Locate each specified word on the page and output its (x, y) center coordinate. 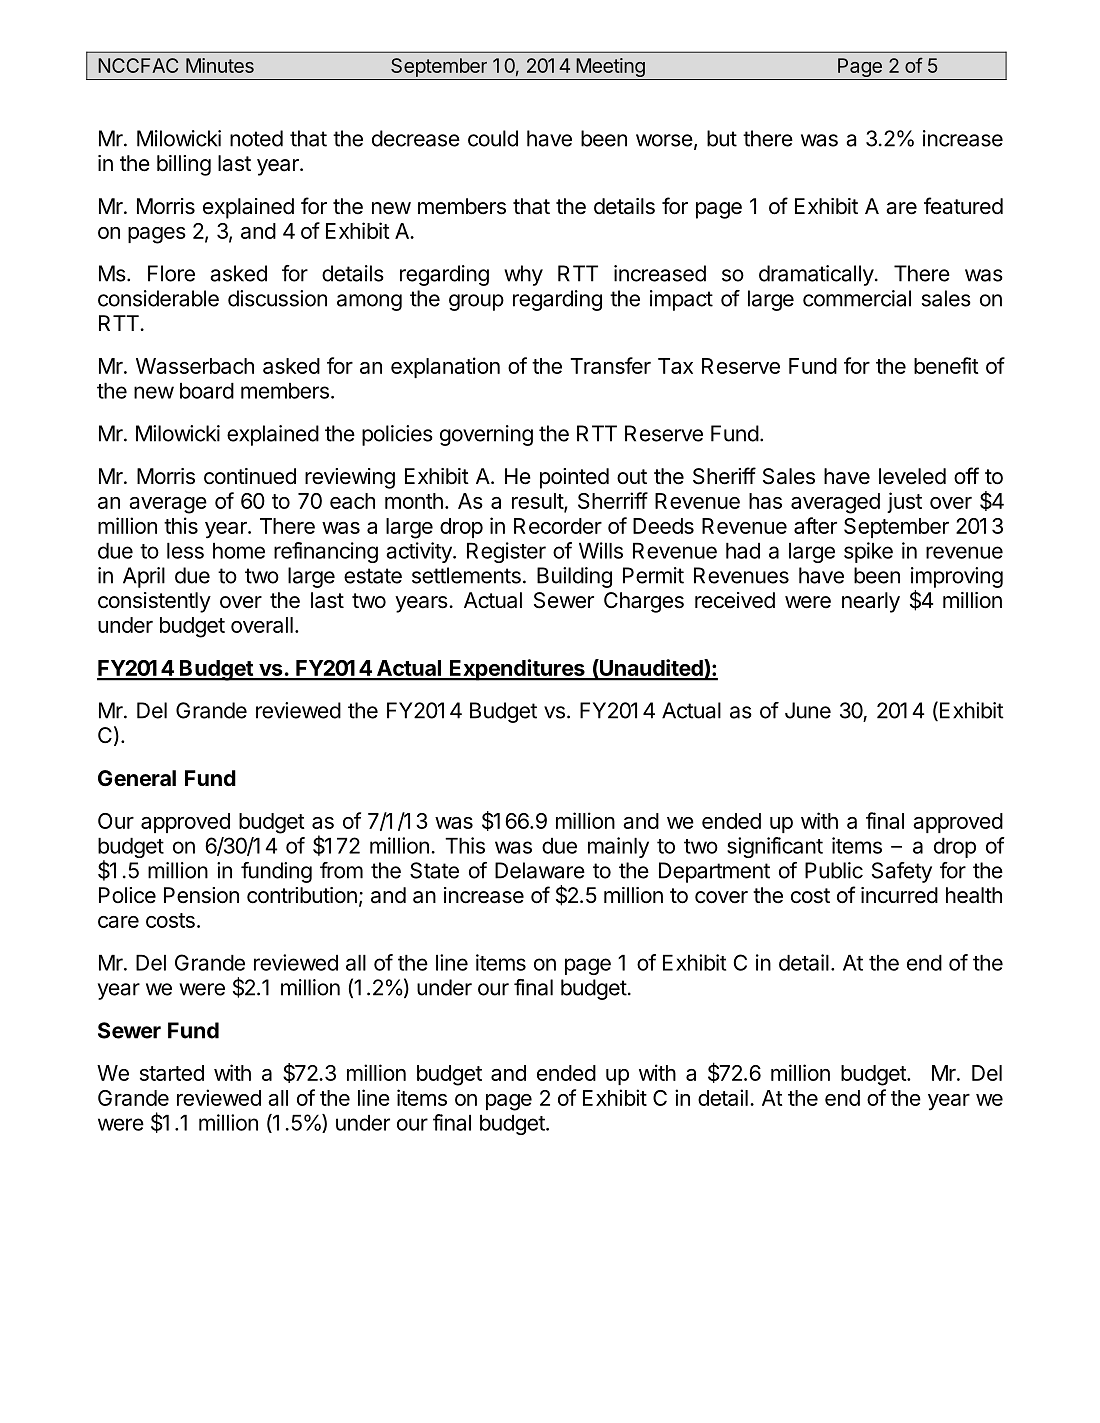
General (137, 778)
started (172, 1073)
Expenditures (517, 670)
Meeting (610, 69)
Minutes (220, 65)
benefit (946, 365)
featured (963, 206)
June (808, 710)
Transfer (610, 365)
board (207, 391)
